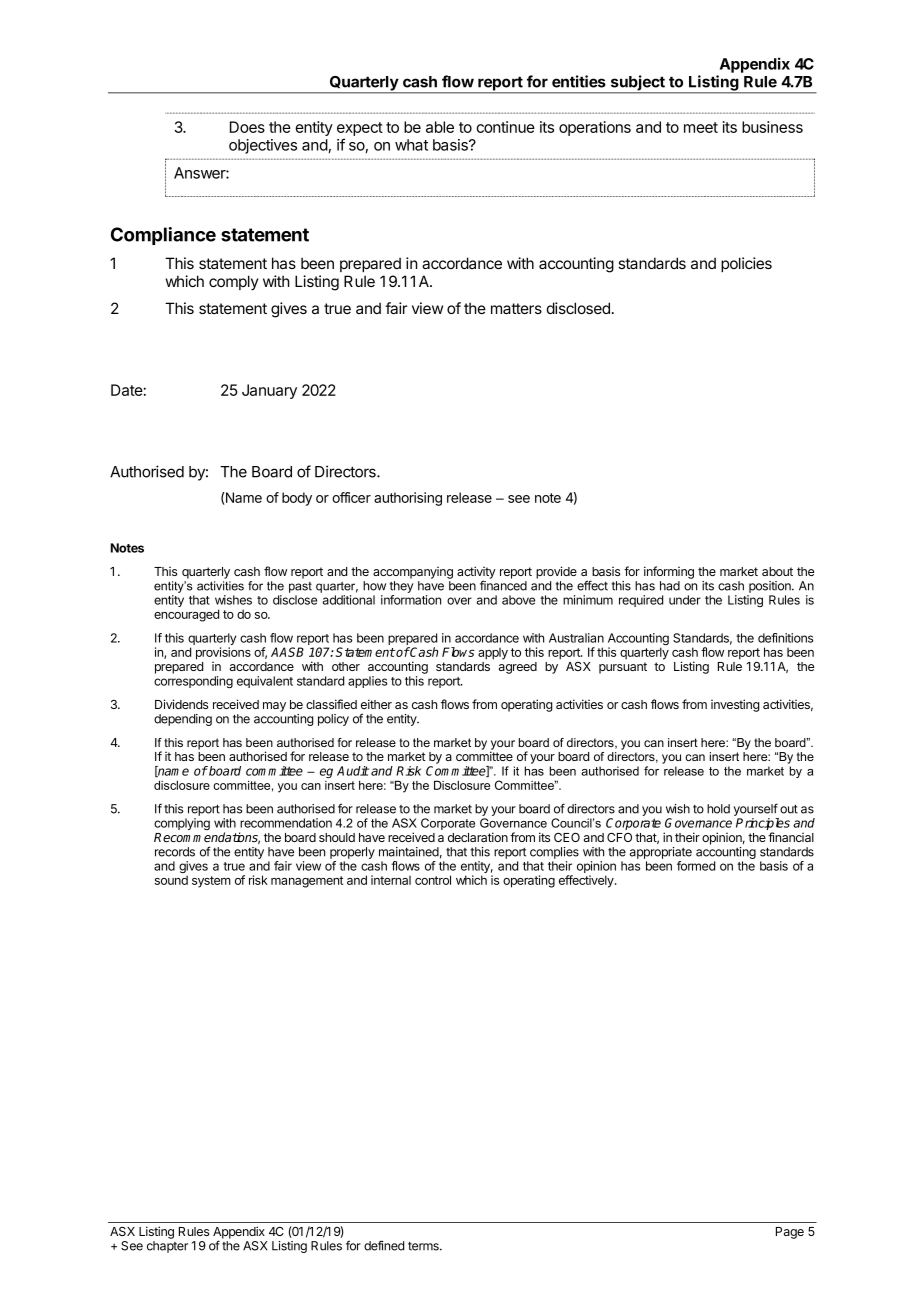 Image resolution: width=924 pixels, height=1308 pixels. I want to click on apply, so click(493, 654).
